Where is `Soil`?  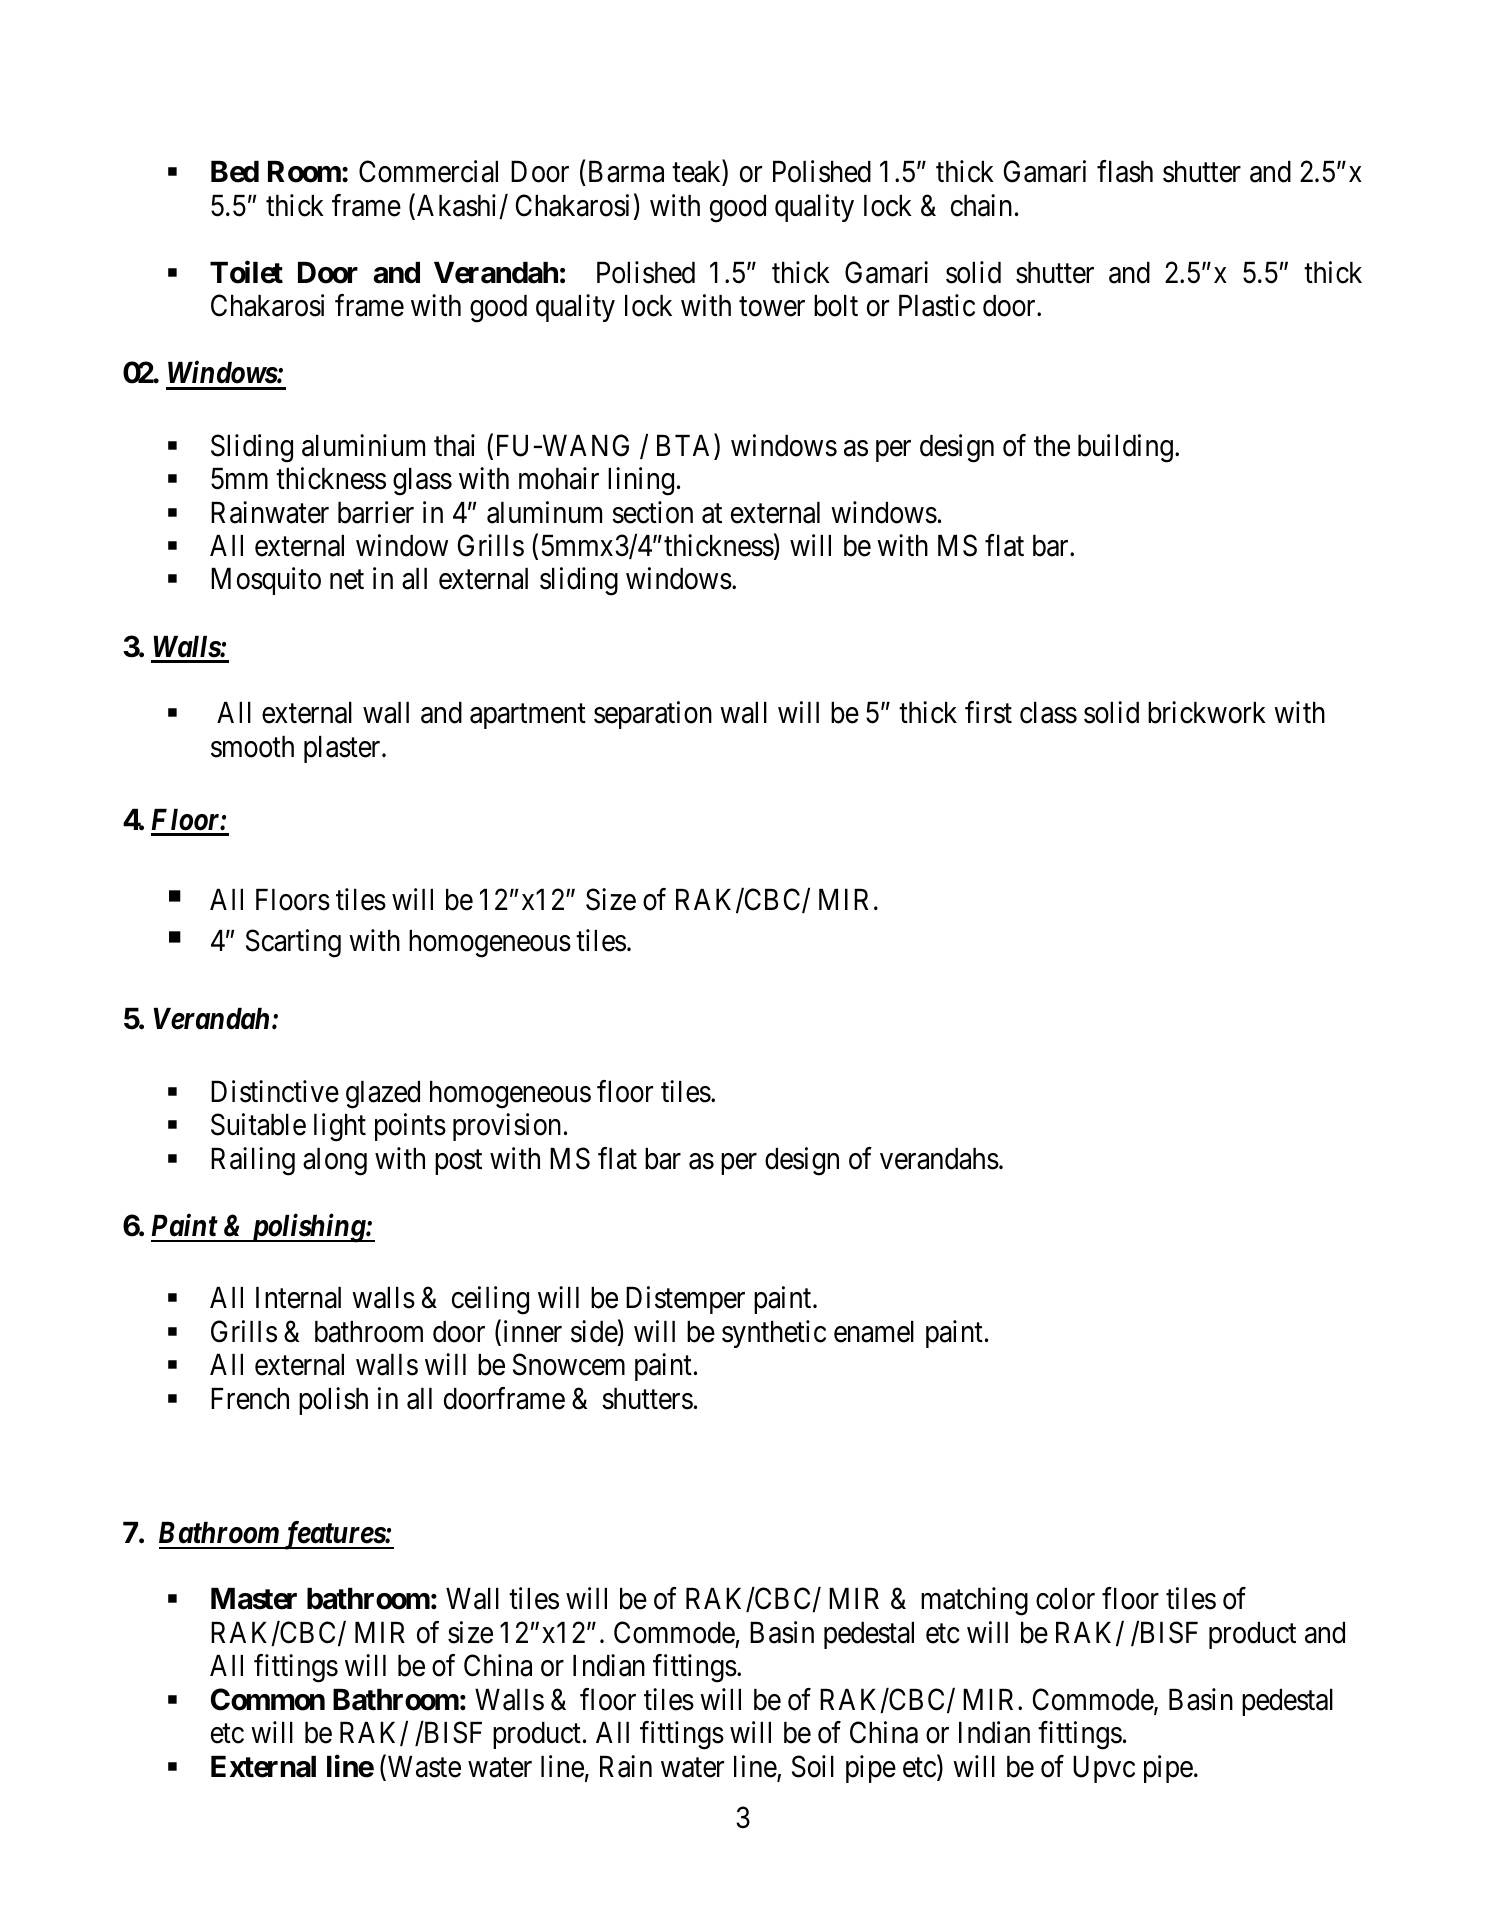 Soil is located at coordinates (813, 1766).
